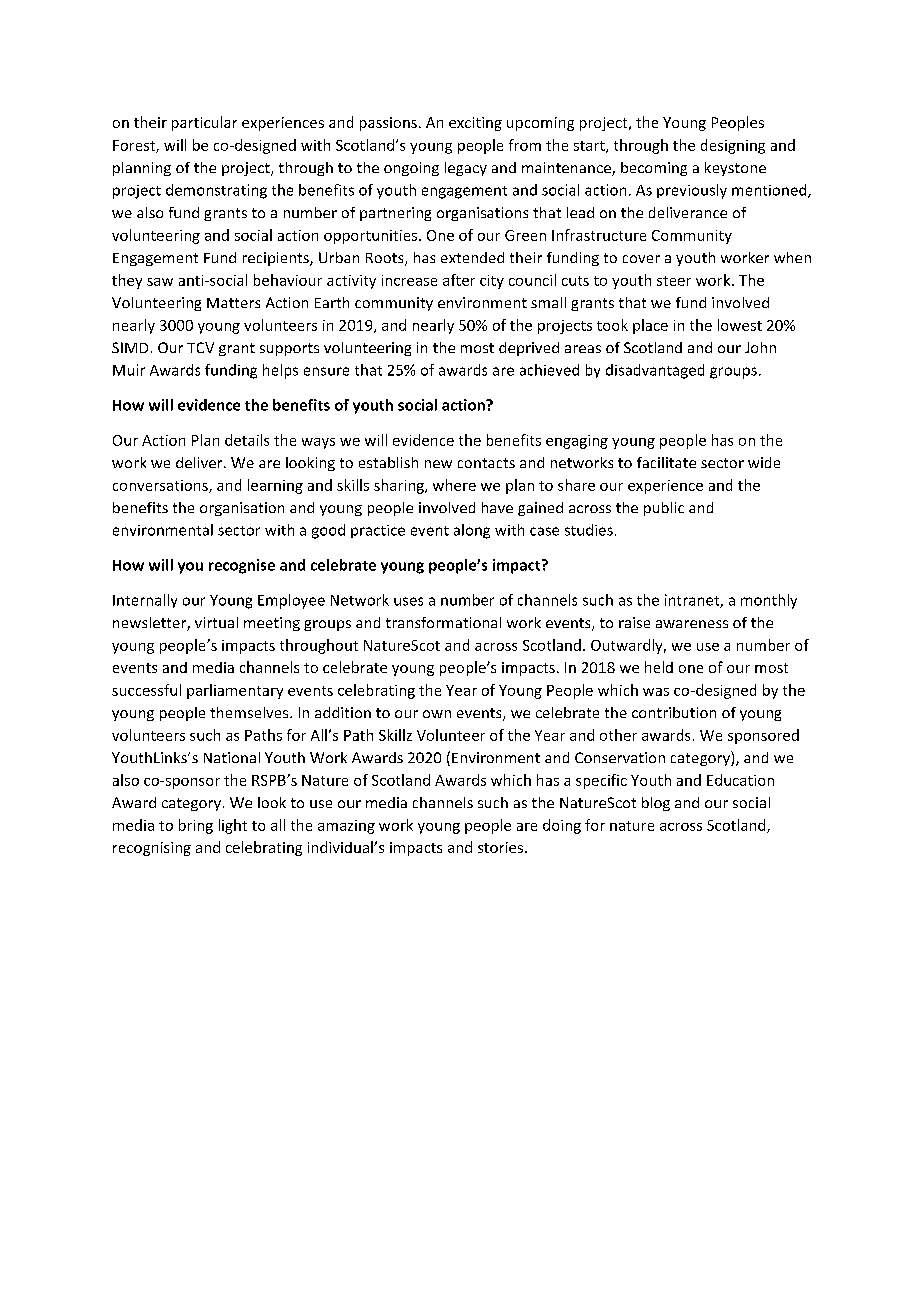  What do you see at coordinates (204, 123) in the screenshot?
I see `particular` at bounding box center [204, 123].
